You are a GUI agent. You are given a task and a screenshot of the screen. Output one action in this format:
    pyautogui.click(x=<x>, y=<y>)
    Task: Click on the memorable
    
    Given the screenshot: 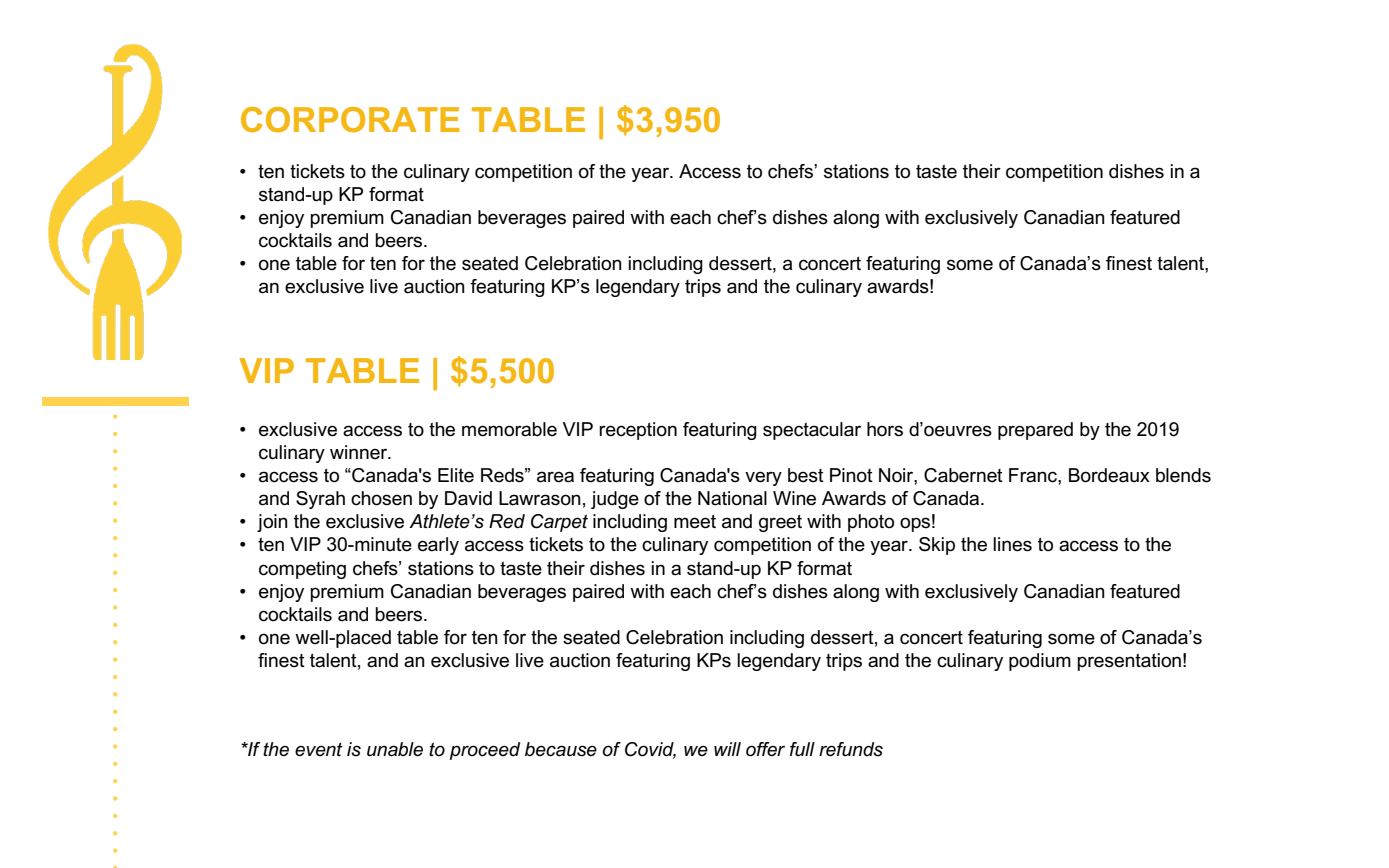 What is the action you would take?
    pyautogui.click(x=509, y=429)
